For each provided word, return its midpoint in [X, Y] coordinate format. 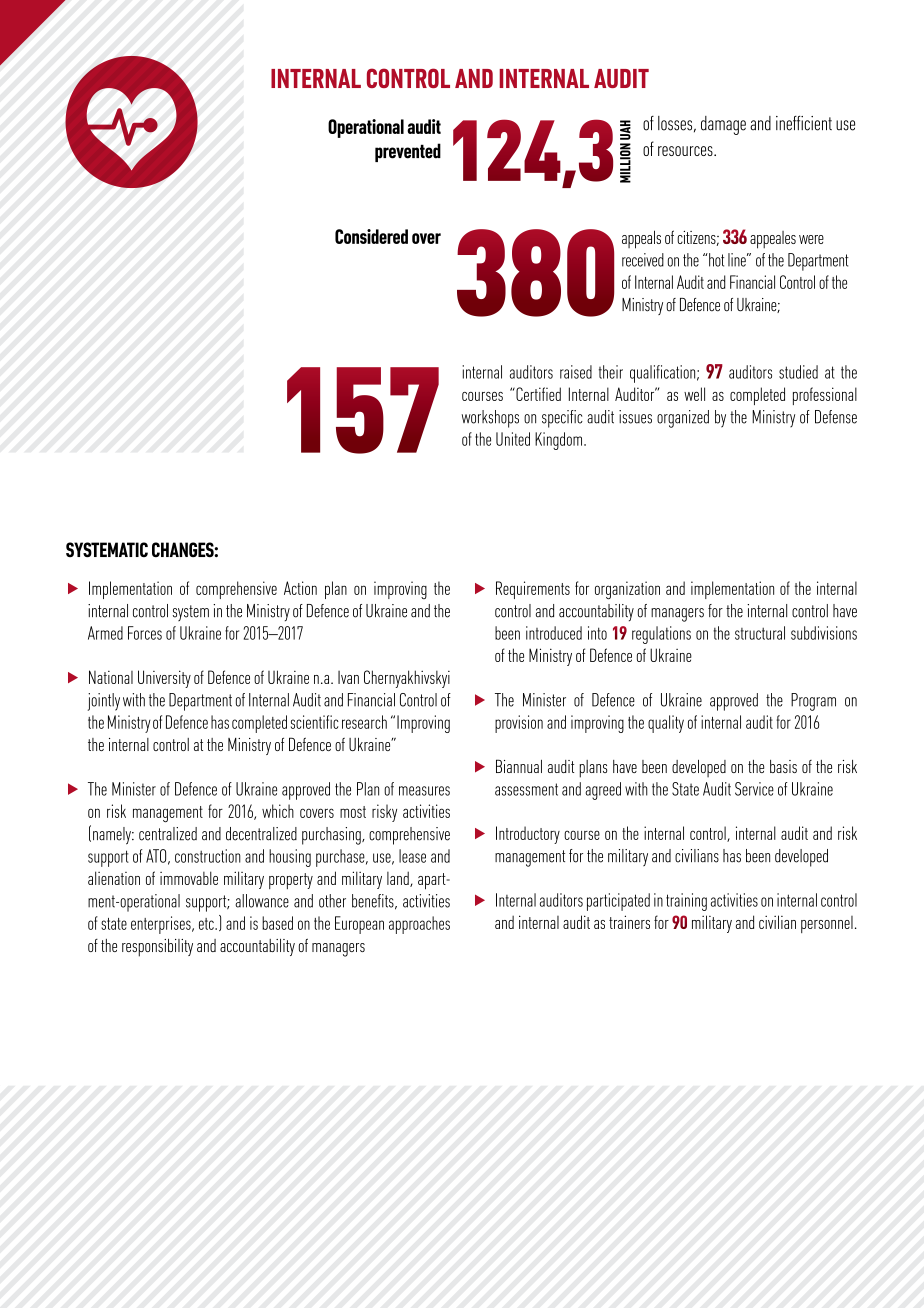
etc [207, 924]
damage [723, 125]
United [513, 439]
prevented [408, 152]
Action [300, 588]
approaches [419, 925]
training [686, 902]
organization [627, 590]
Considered [371, 236]
